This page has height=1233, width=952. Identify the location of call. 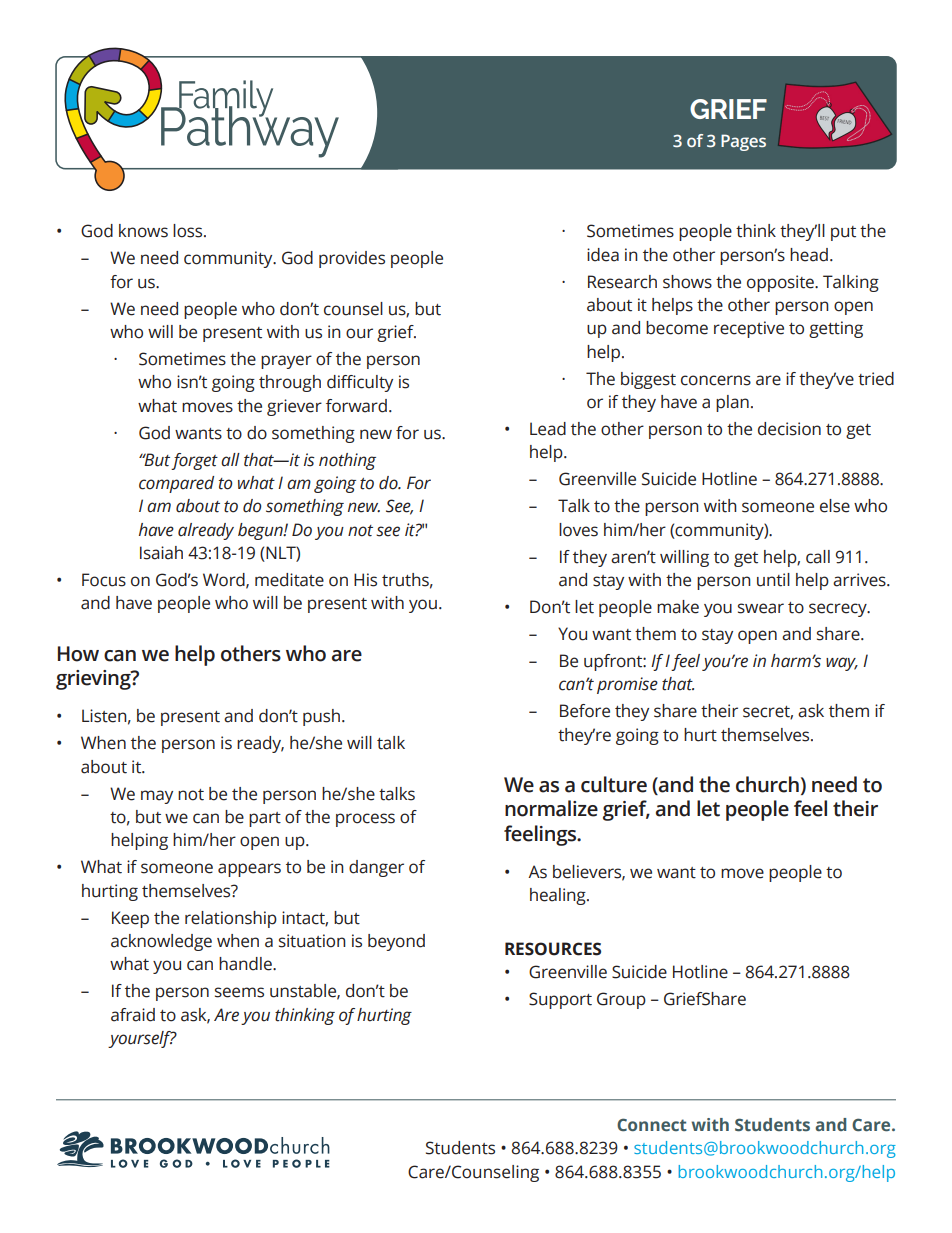
(818, 557).
